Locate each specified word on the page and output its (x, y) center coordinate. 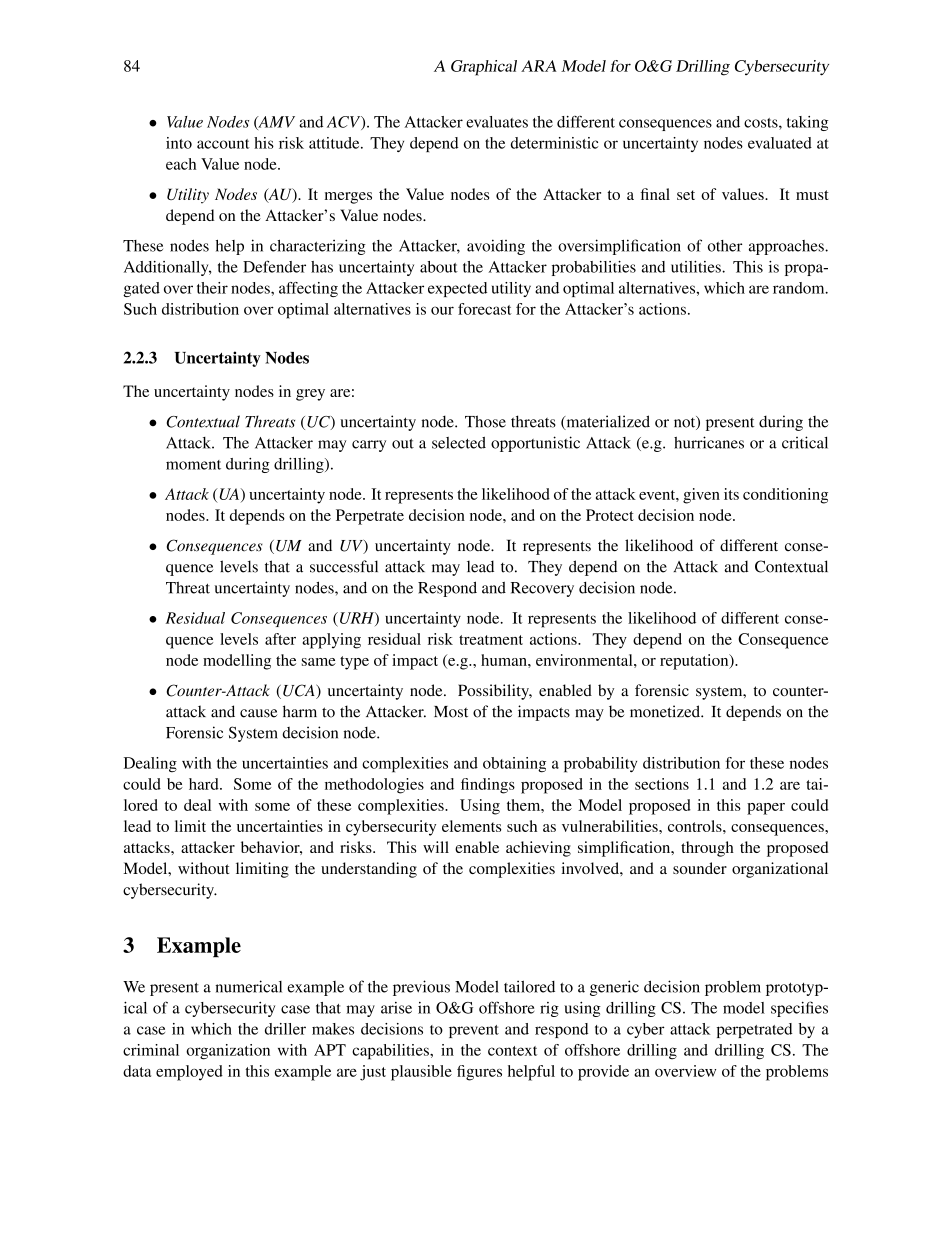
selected (459, 443)
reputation (695, 662)
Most (451, 712)
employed (189, 1073)
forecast (485, 309)
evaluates (497, 122)
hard (205, 784)
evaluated (780, 143)
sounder (700, 868)
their (212, 288)
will (436, 847)
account (223, 144)
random (800, 288)
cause (258, 713)
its (731, 494)
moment (193, 465)
